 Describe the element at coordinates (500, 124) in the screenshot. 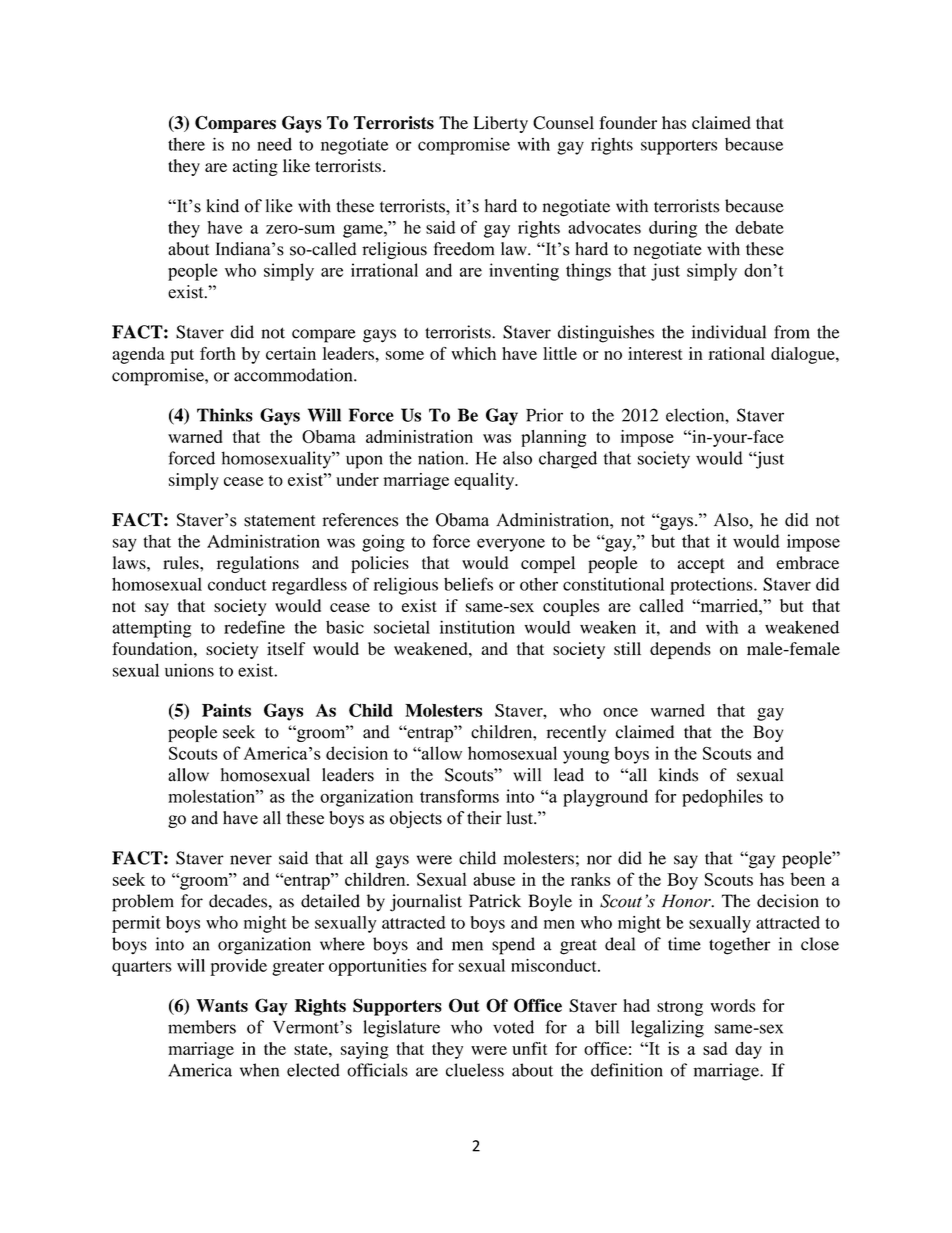

I see `Liberty` at that location.
